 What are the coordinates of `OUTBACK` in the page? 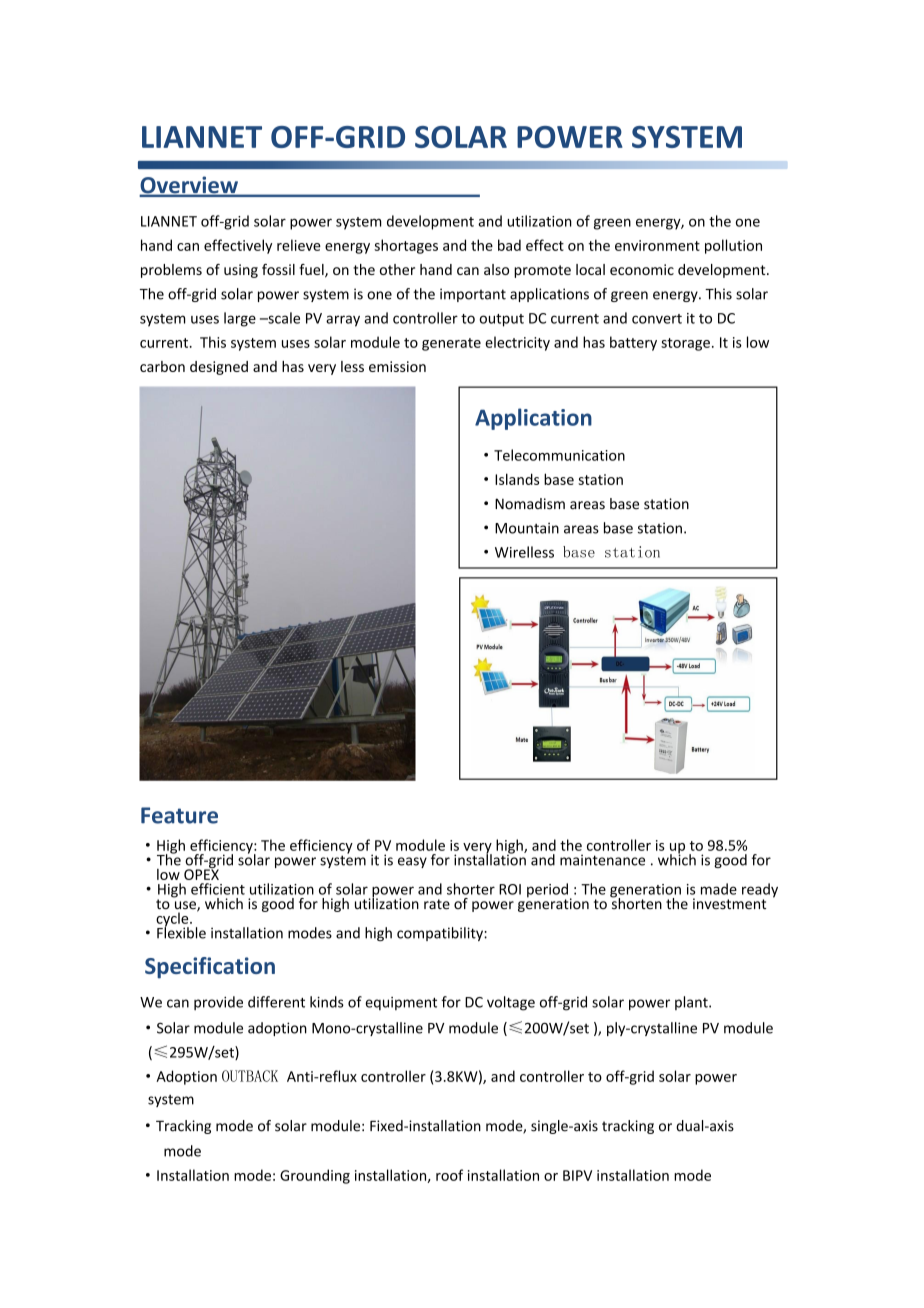 It's located at (250, 1076).
